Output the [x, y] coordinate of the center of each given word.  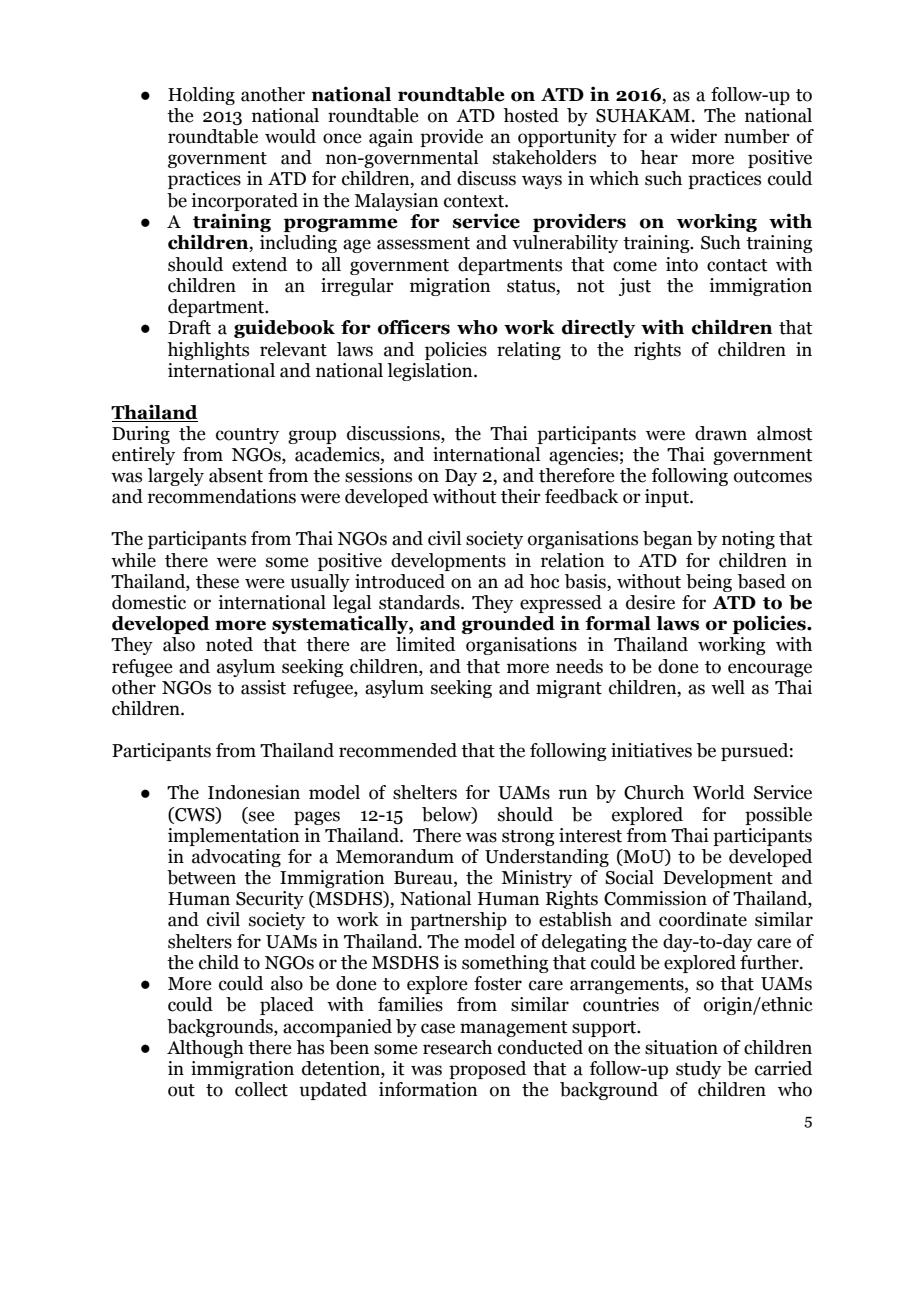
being [709, 583]
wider [693, 136]
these [217, 581]
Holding [201, 96]
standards [420, 602]
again [391, 138]
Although [205, 1049]
